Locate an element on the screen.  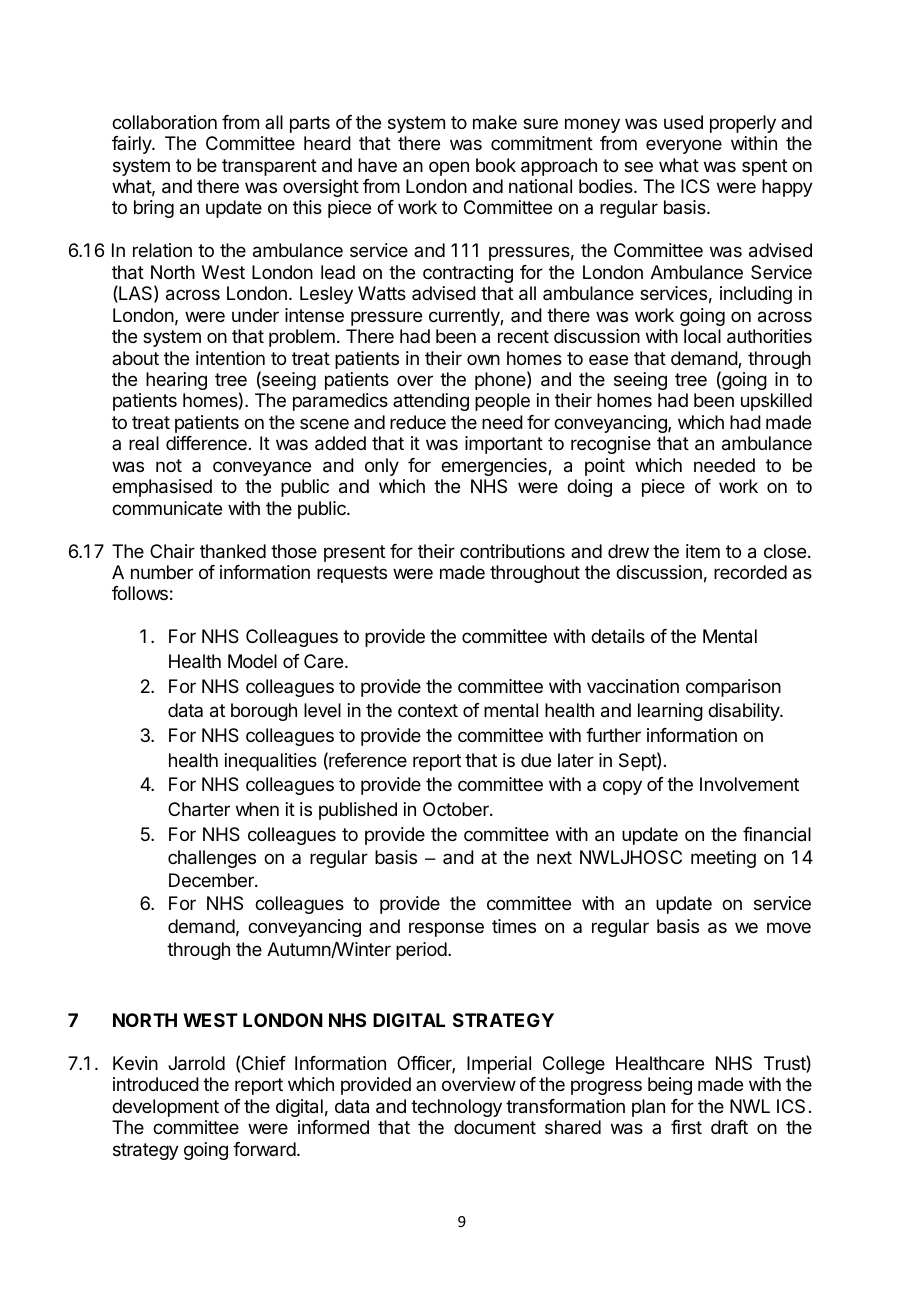
open is located at coordinates (449, 168).
